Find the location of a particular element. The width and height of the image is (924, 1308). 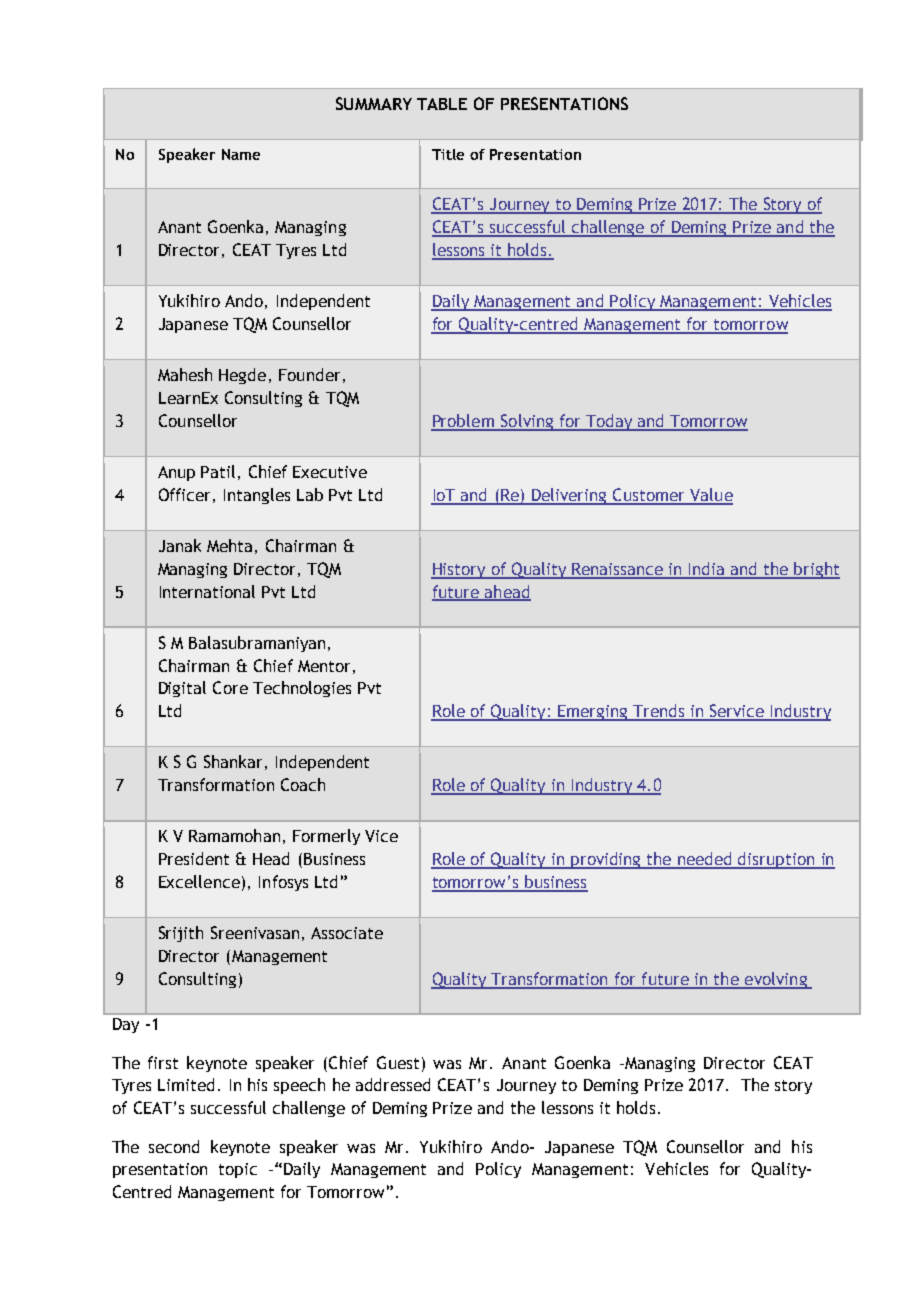

India is located at coordinates (707, 570).
